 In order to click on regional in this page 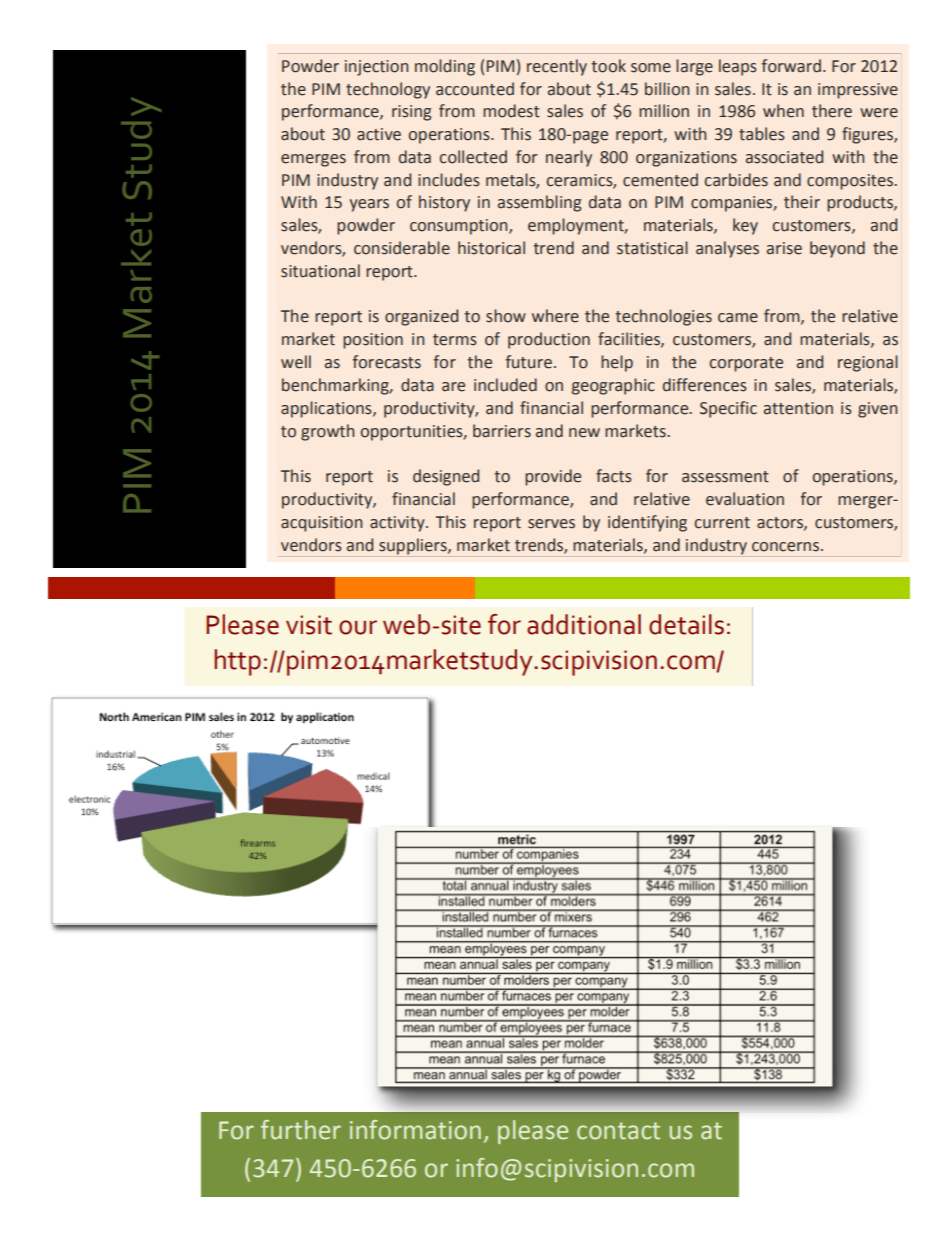, I will do `click(868, 363)`.
